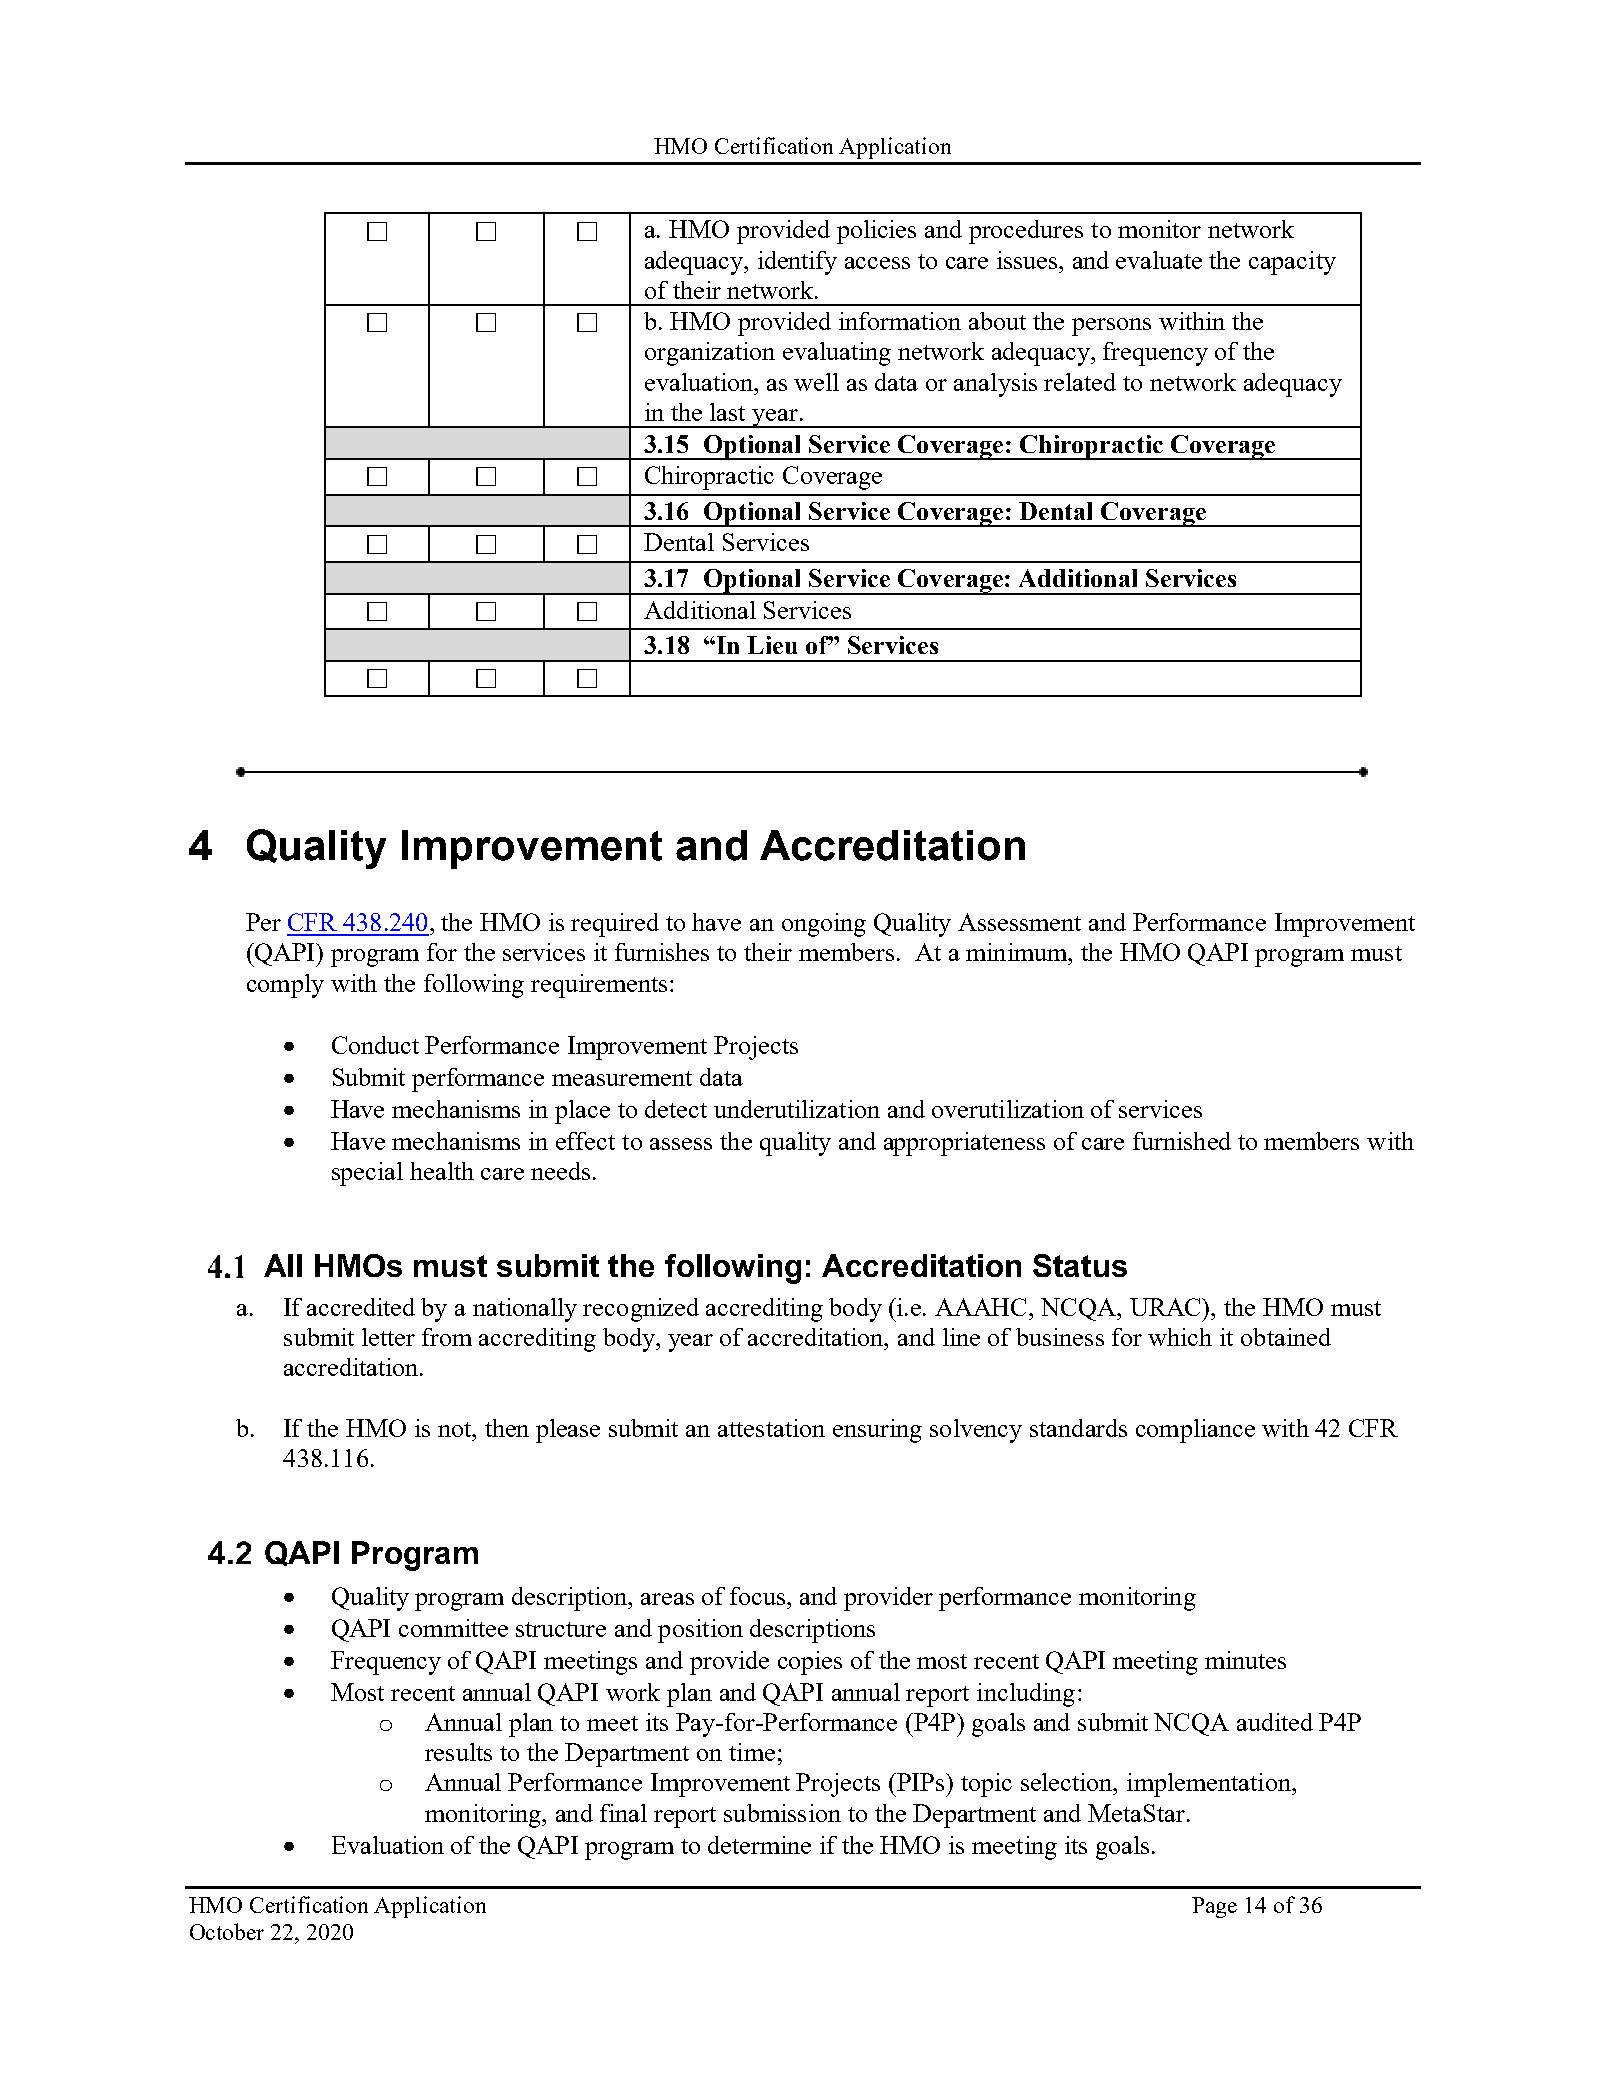 Image resolution: width=1606 pixels, height=2078 pixels. Describe the element at coordinates (227, 1931) in the screenshot. I see `October` at that location.
